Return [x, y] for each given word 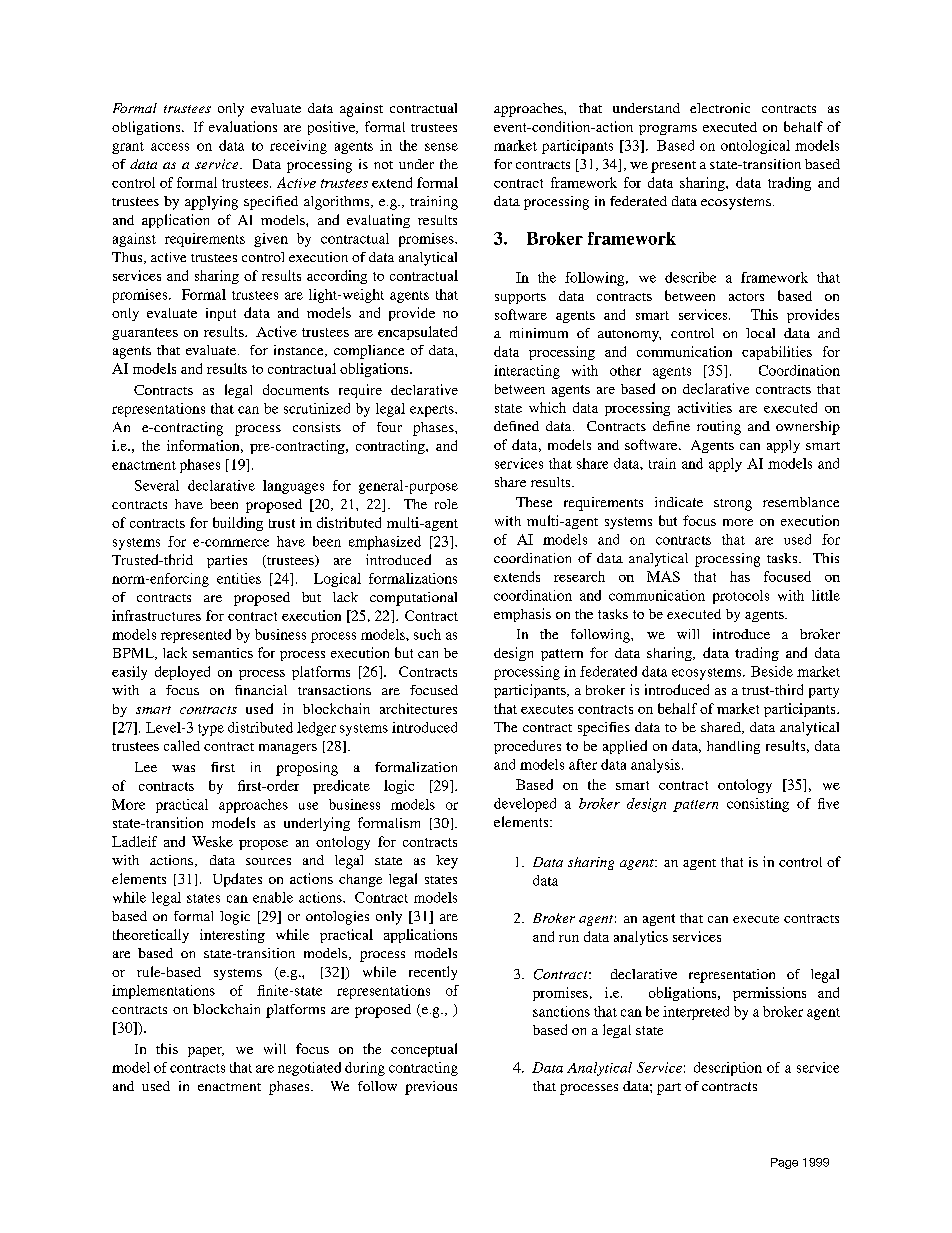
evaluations [243, 126]
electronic [720, 108]
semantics [223, 653]
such [427, 634]
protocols [741, 597]
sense [441, 147]
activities [705, 407]
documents [296, 389]
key [447, 862]
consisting [758, 805]
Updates [237, 880]
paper [206, 1052]
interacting [527, 372]
